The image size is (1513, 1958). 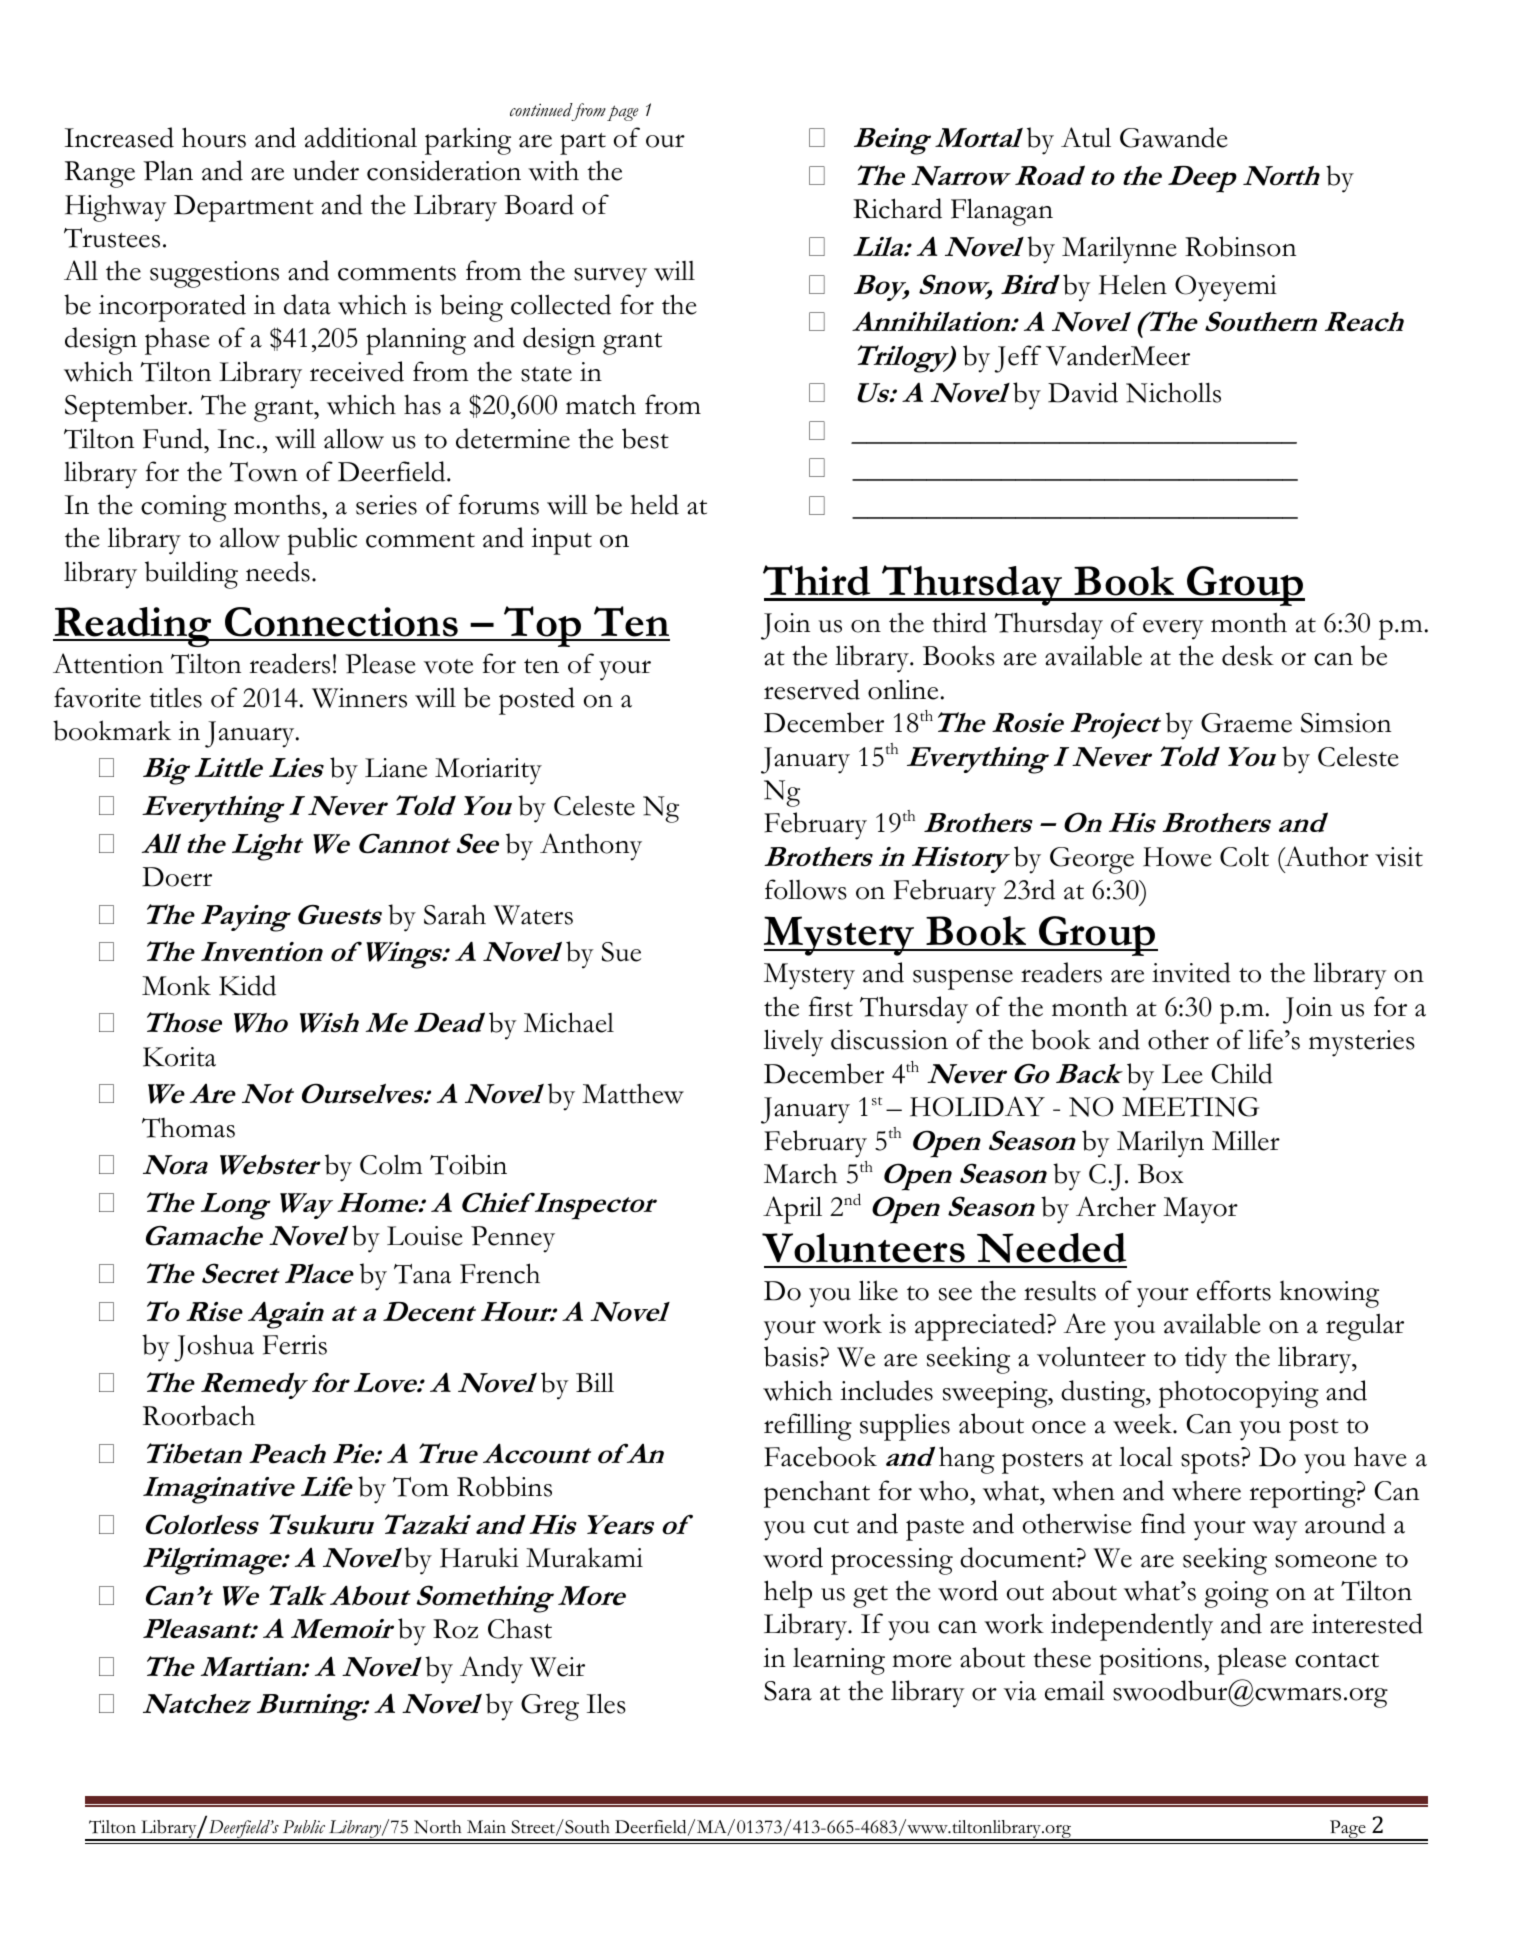 I want to click on Gawande, so click(x=1174, y=137).
